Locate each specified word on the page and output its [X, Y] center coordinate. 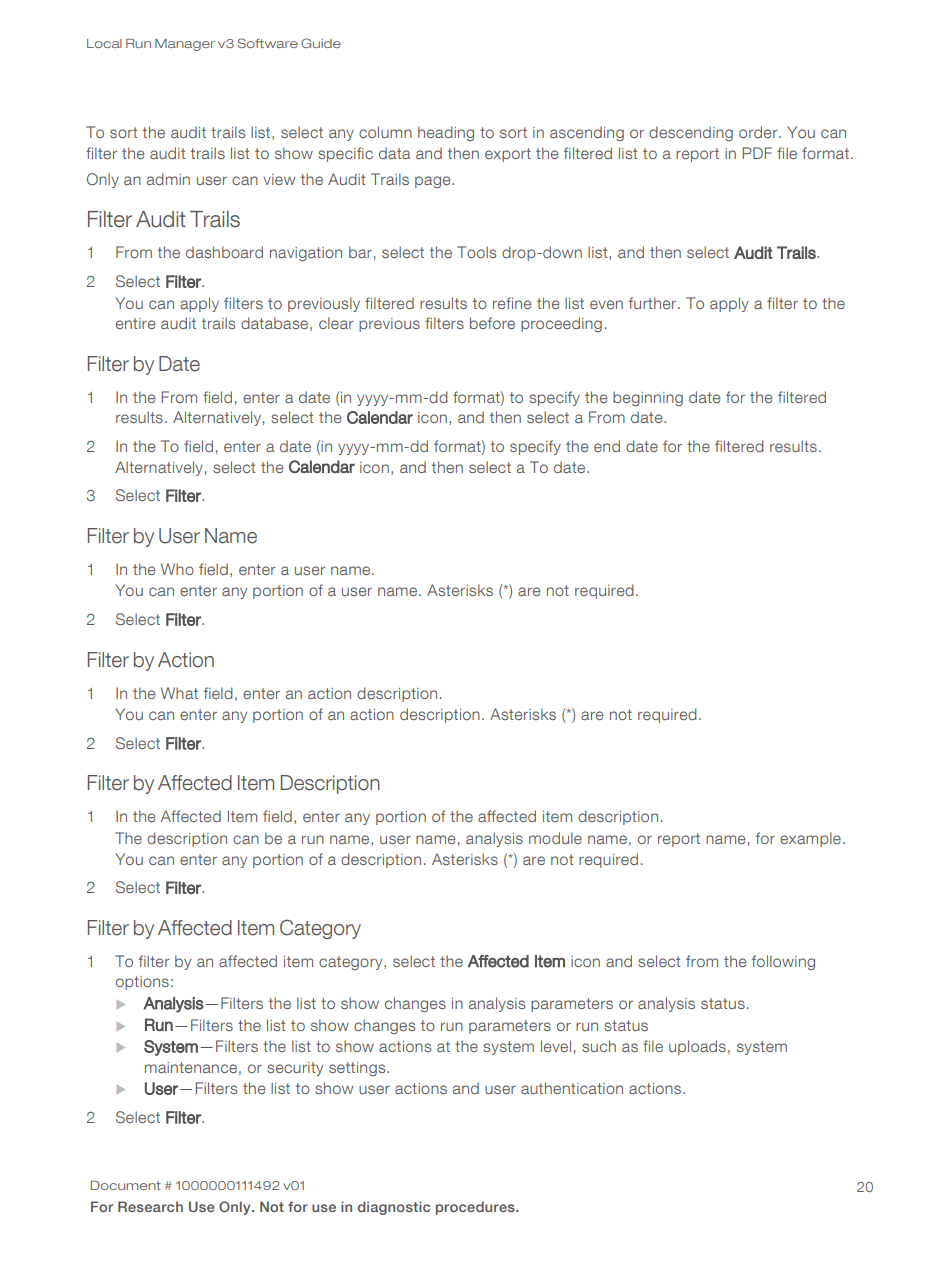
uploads [697, 1047]
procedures [476, 1208]
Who [177, 569]
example [810, 839]
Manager [185, 45]
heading [446, 133]
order [759, 132]
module [555, 838]
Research [150, 1206]
